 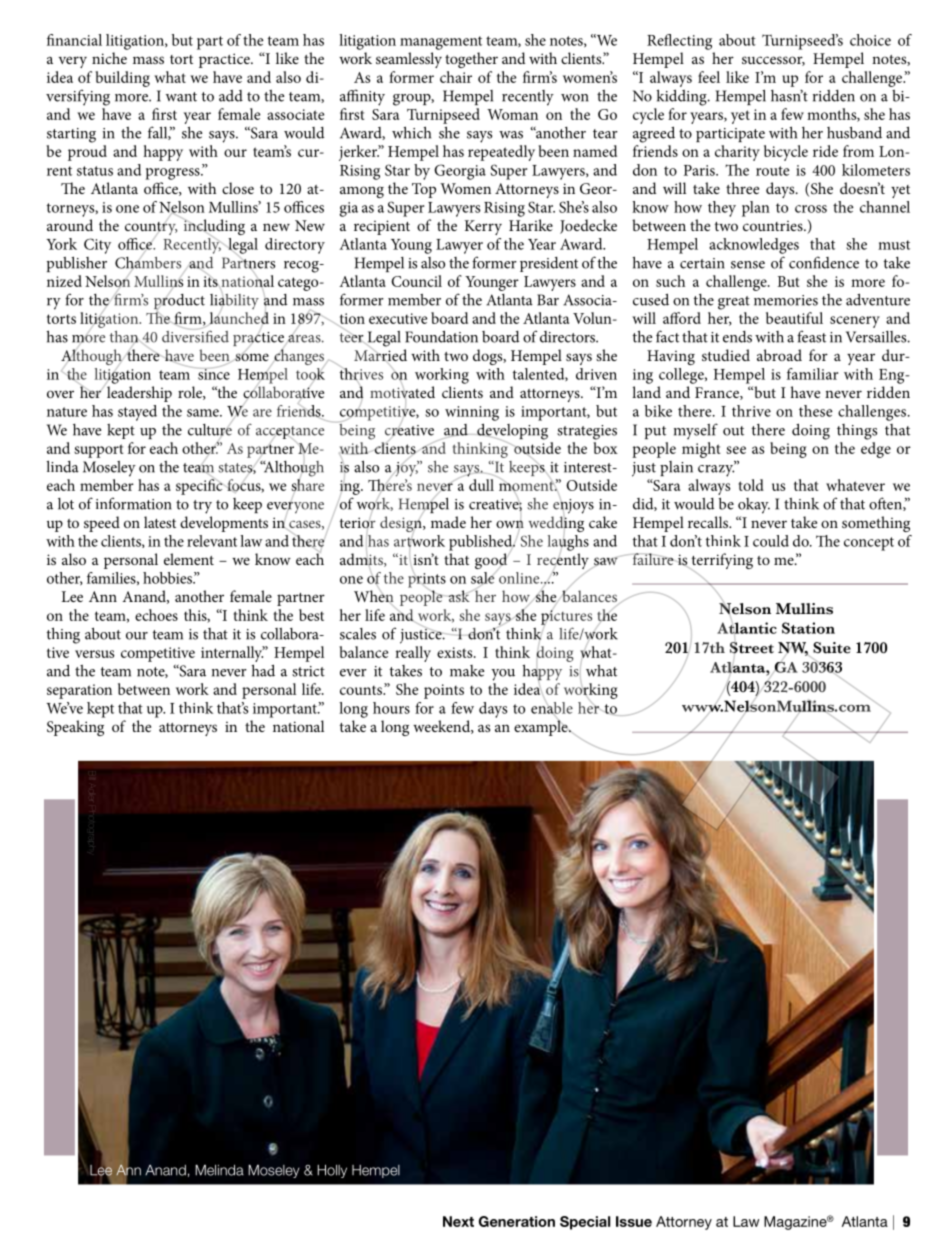 What do you see at coordinates (709, 77) in the screenshot?
I see `feel` at bounding box center [709, 77].
